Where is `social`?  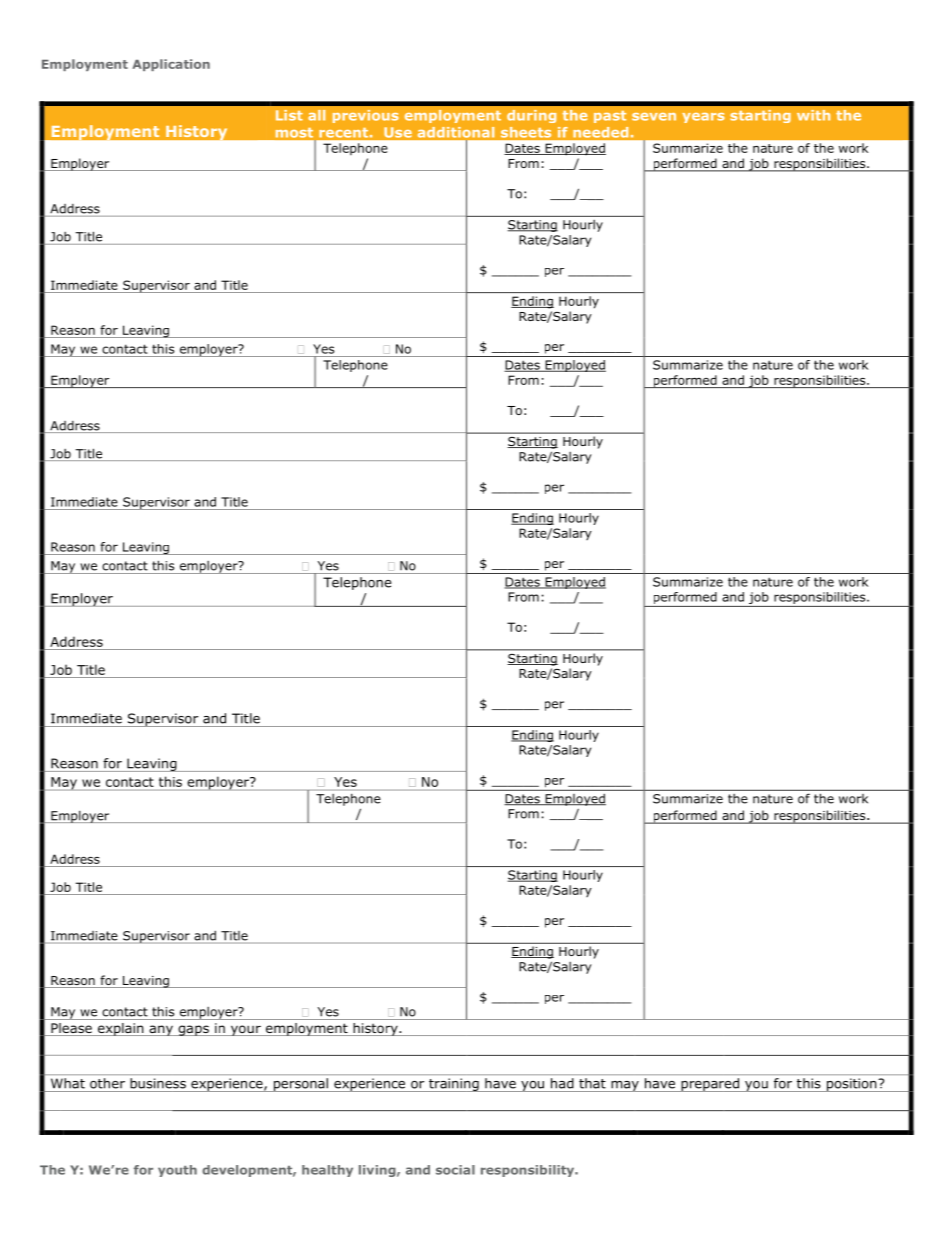 social is located at coordinates (455, 1170).
